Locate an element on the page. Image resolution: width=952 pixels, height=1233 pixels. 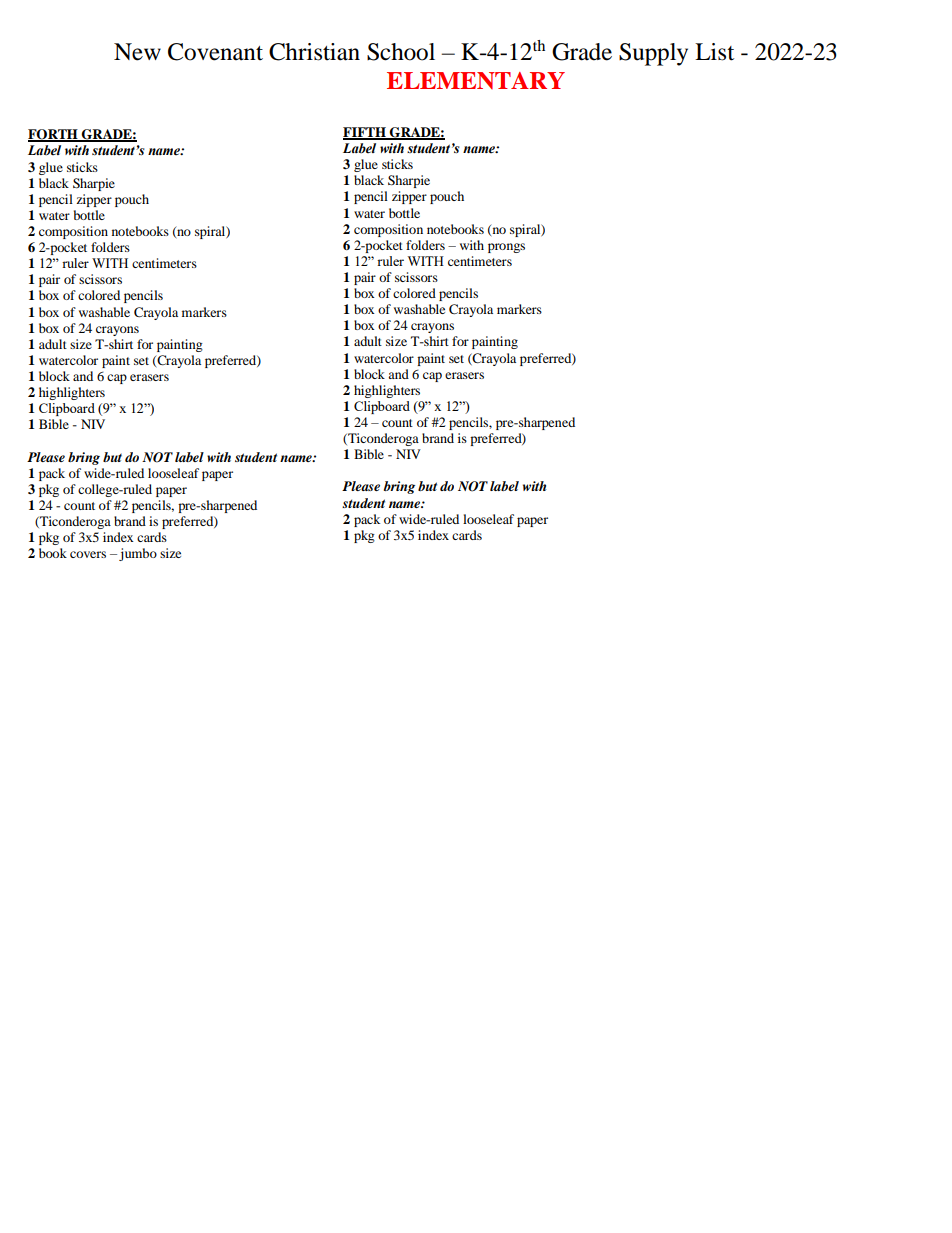
List is located at coordinates (714, 52).
